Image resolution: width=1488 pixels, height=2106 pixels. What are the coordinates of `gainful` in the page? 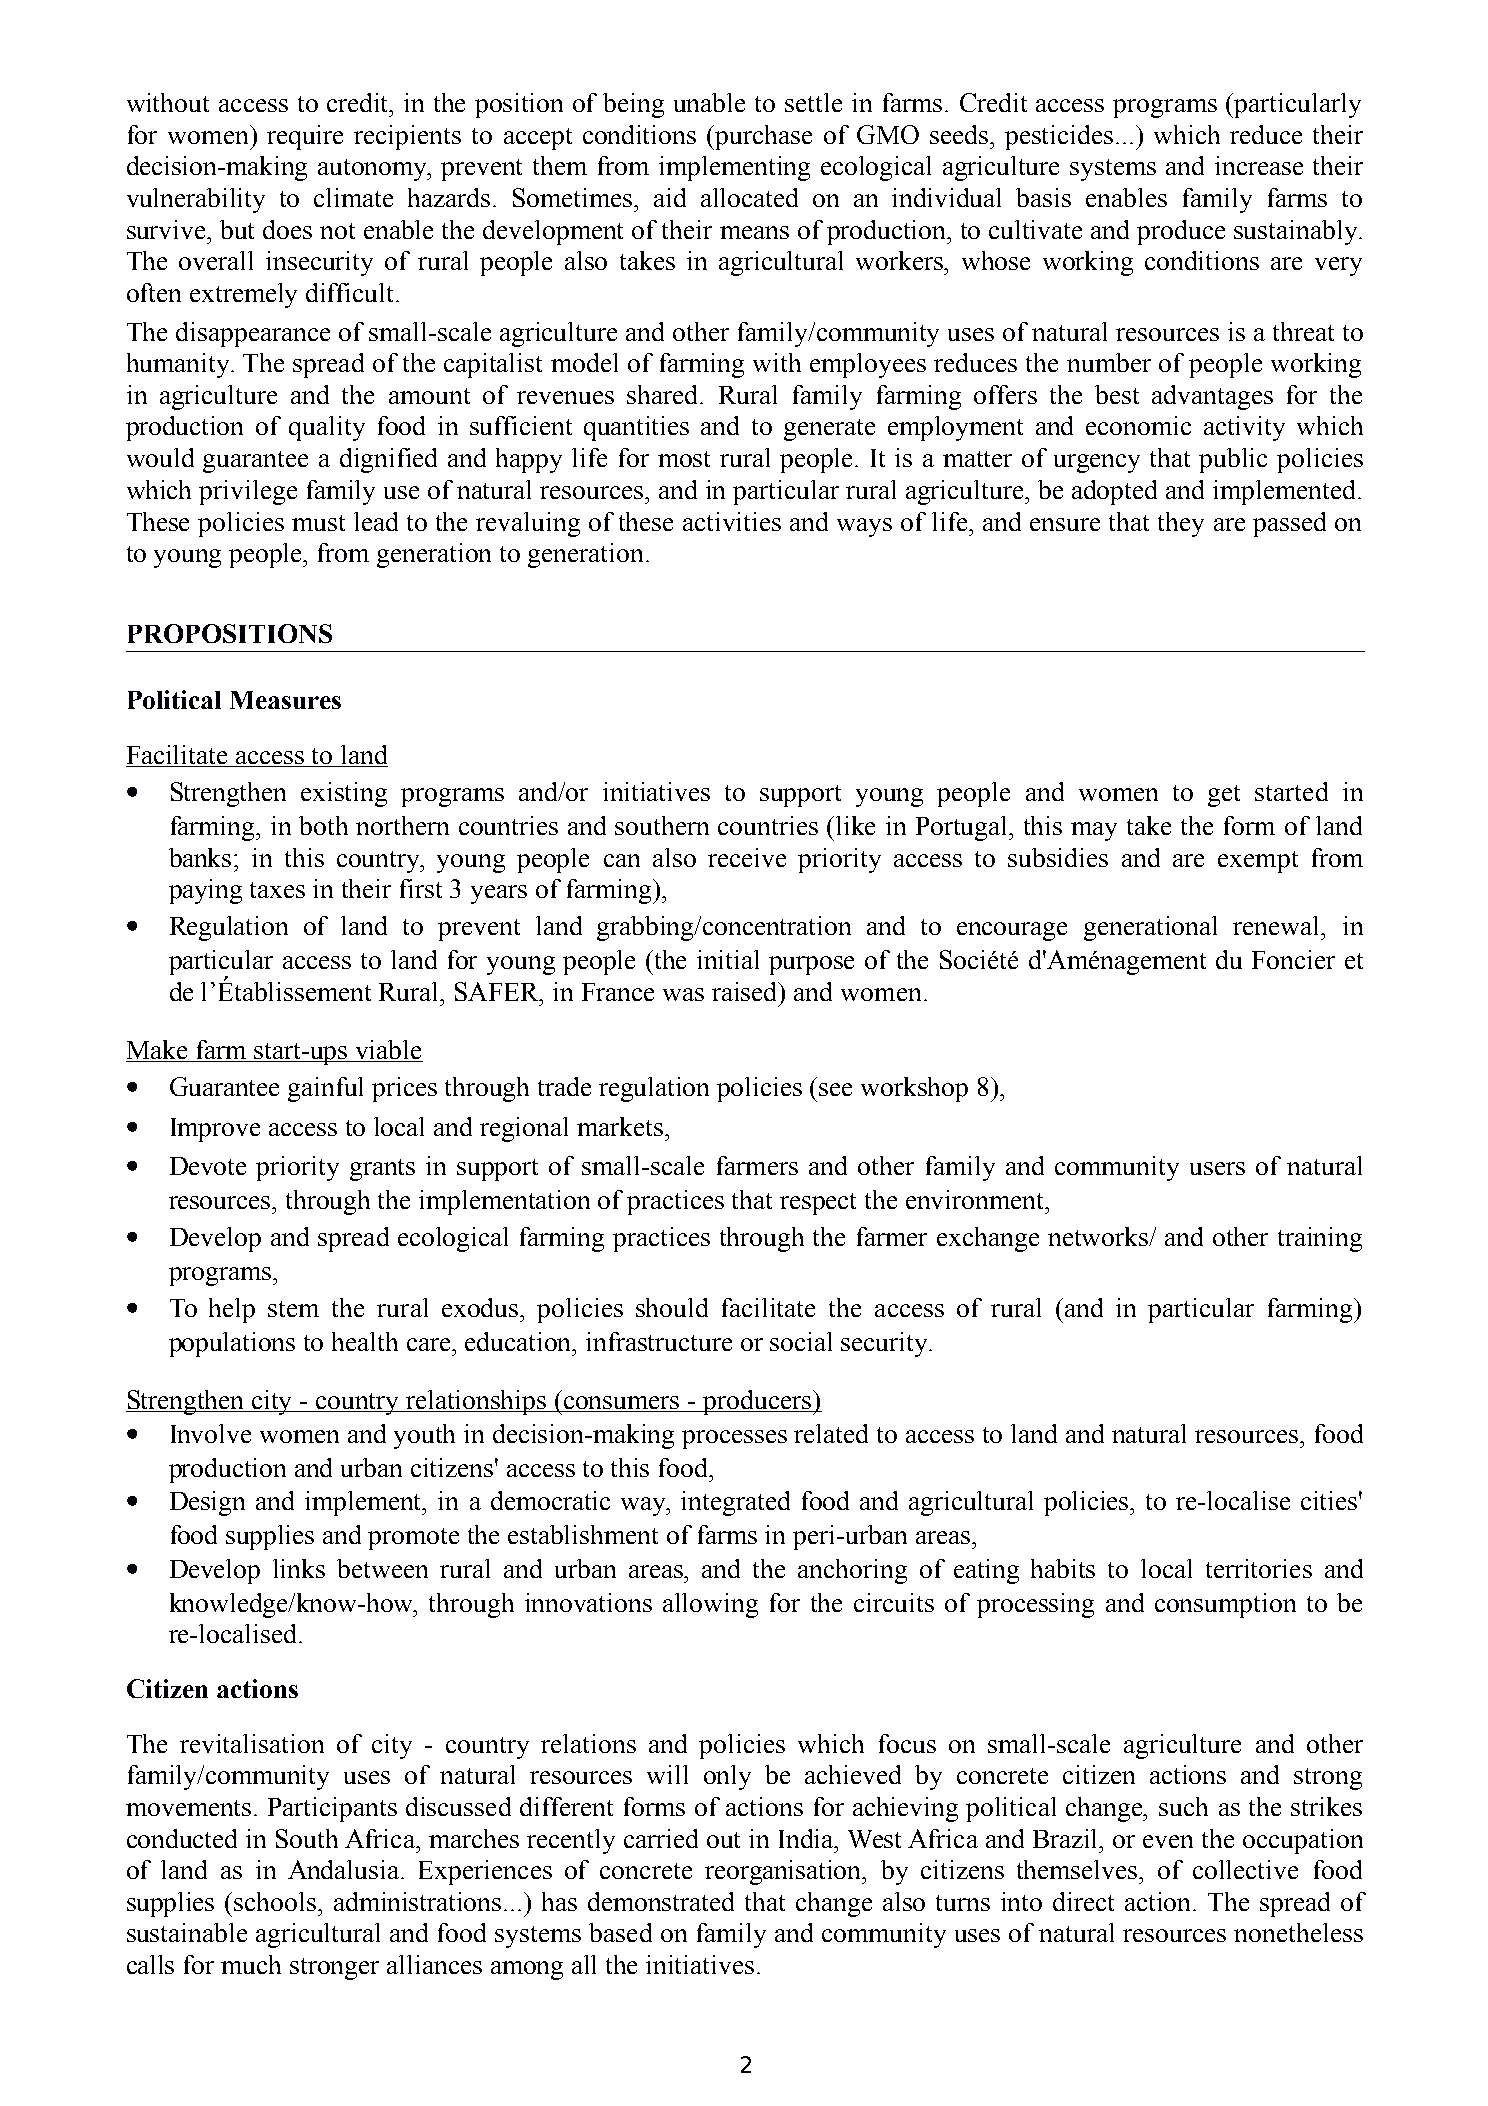 It's located at (325, 1089).
